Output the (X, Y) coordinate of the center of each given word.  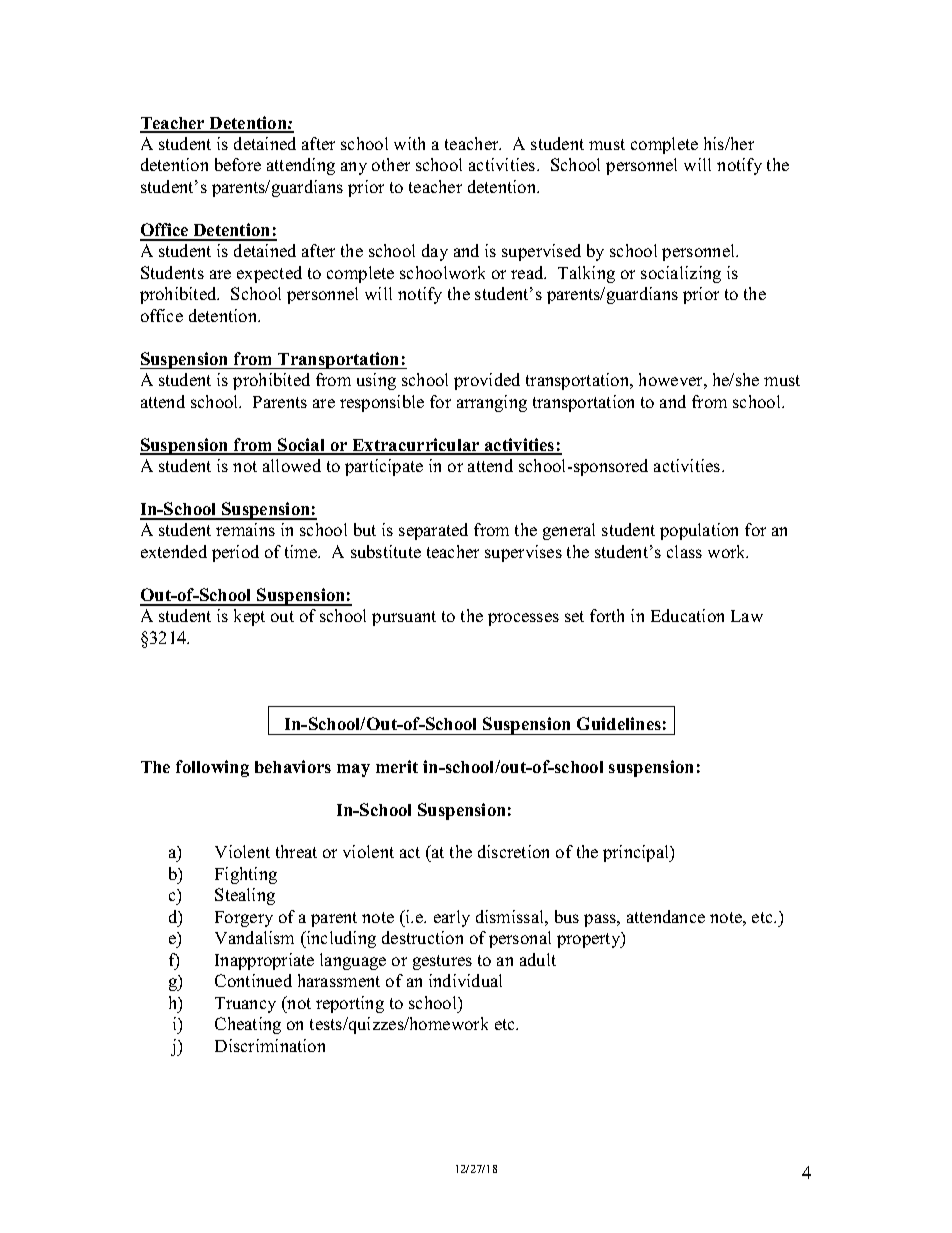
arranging (492, 403)
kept (249, 617)
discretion (513, 851)
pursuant (404, 618)
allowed (292, 465)
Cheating (248, 1025)
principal (637, 853)
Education (687, 615)
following (212, 768)
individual (465, 980)
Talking (586, 274)
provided (487, 381)
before (238, 164)
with (409, 143)
